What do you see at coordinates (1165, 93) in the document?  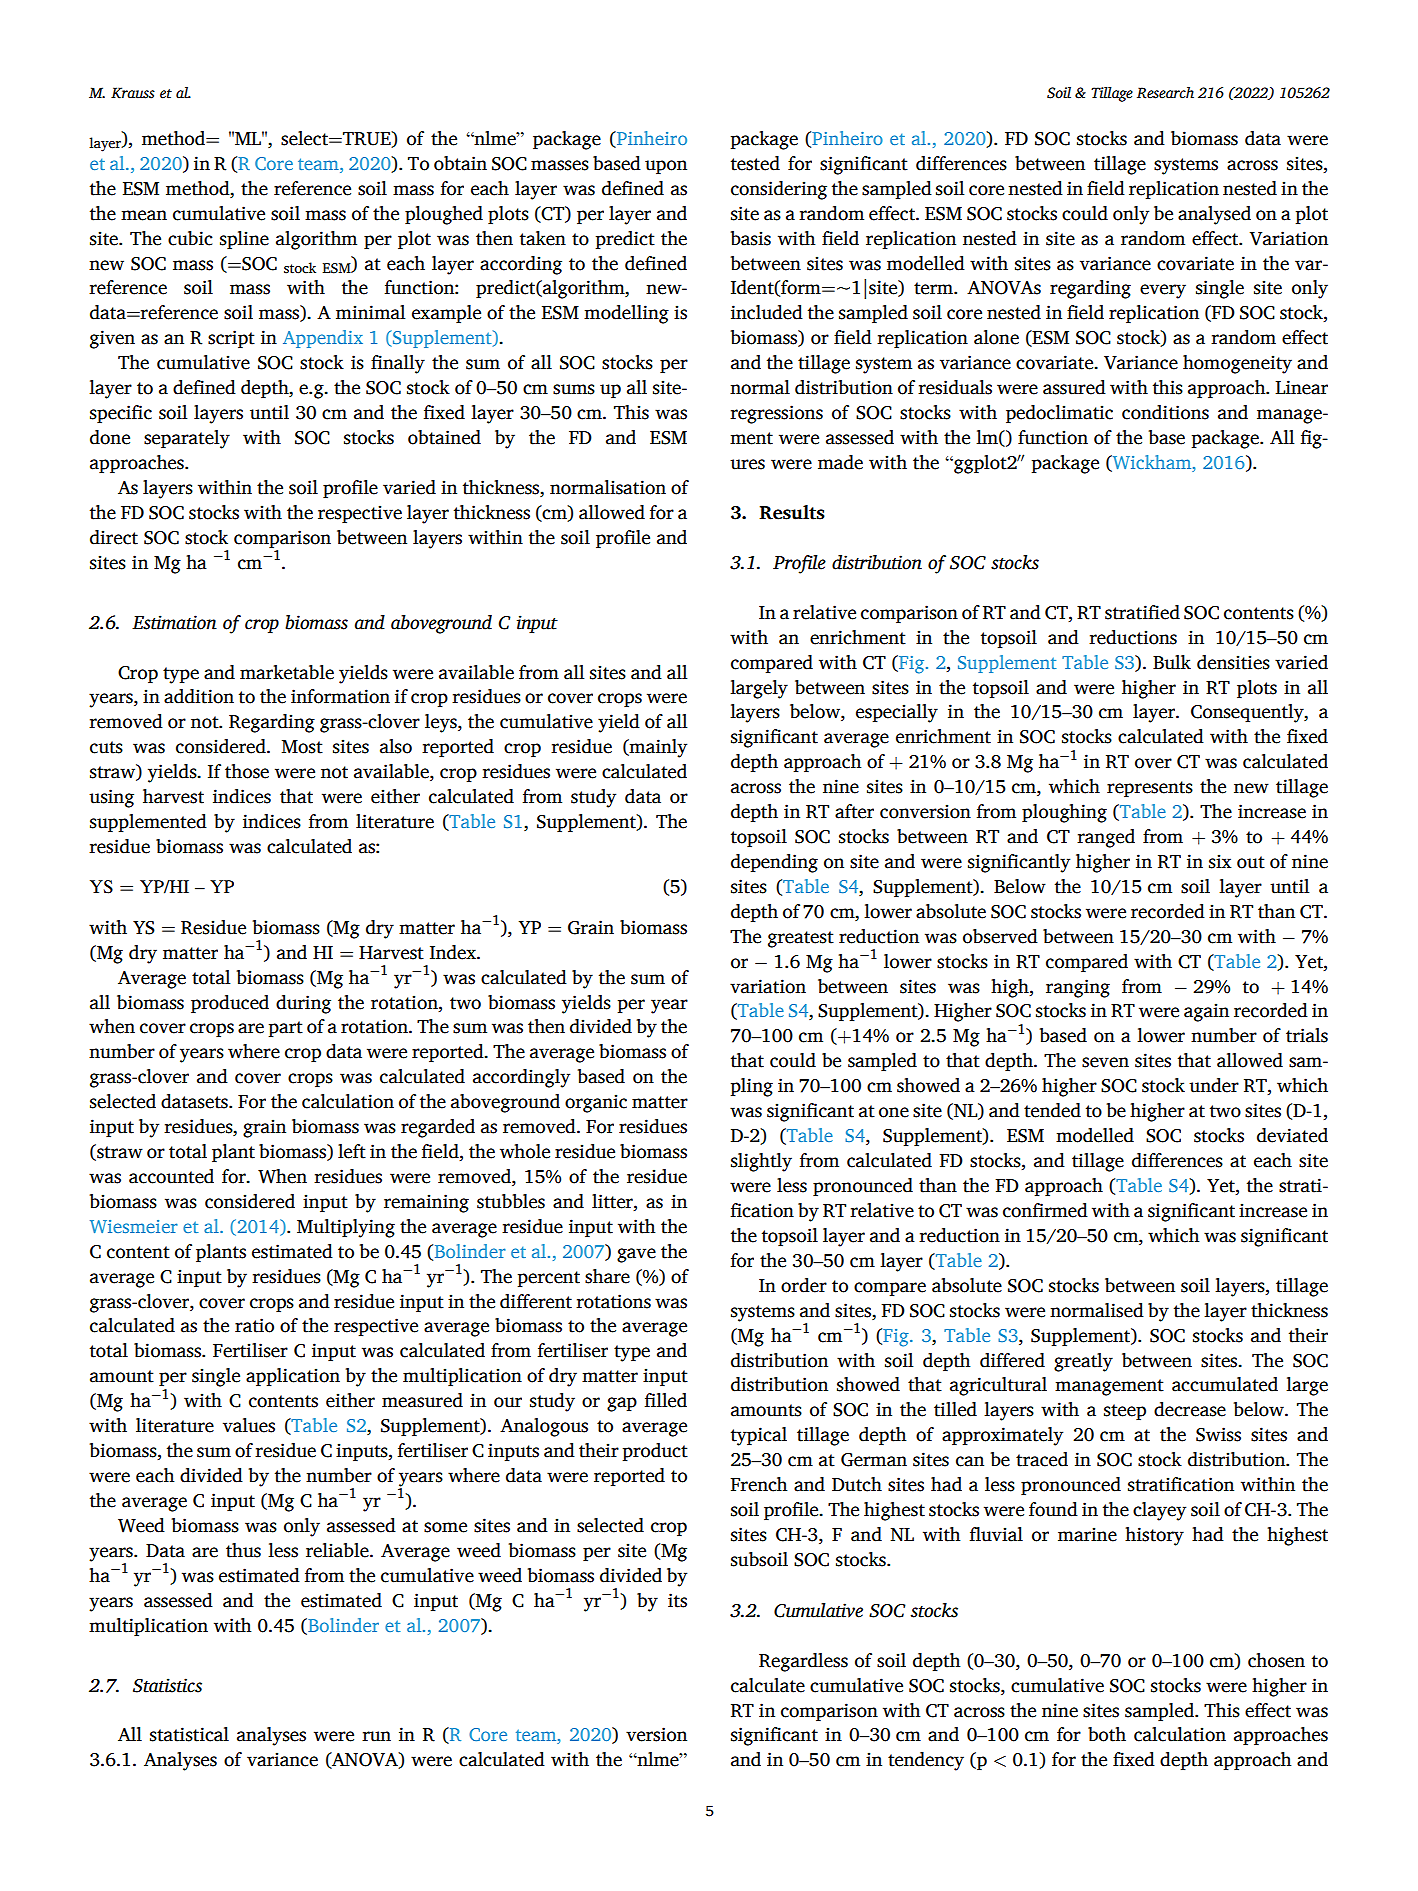 I see `Research` at bounding box center [1165, 93].
